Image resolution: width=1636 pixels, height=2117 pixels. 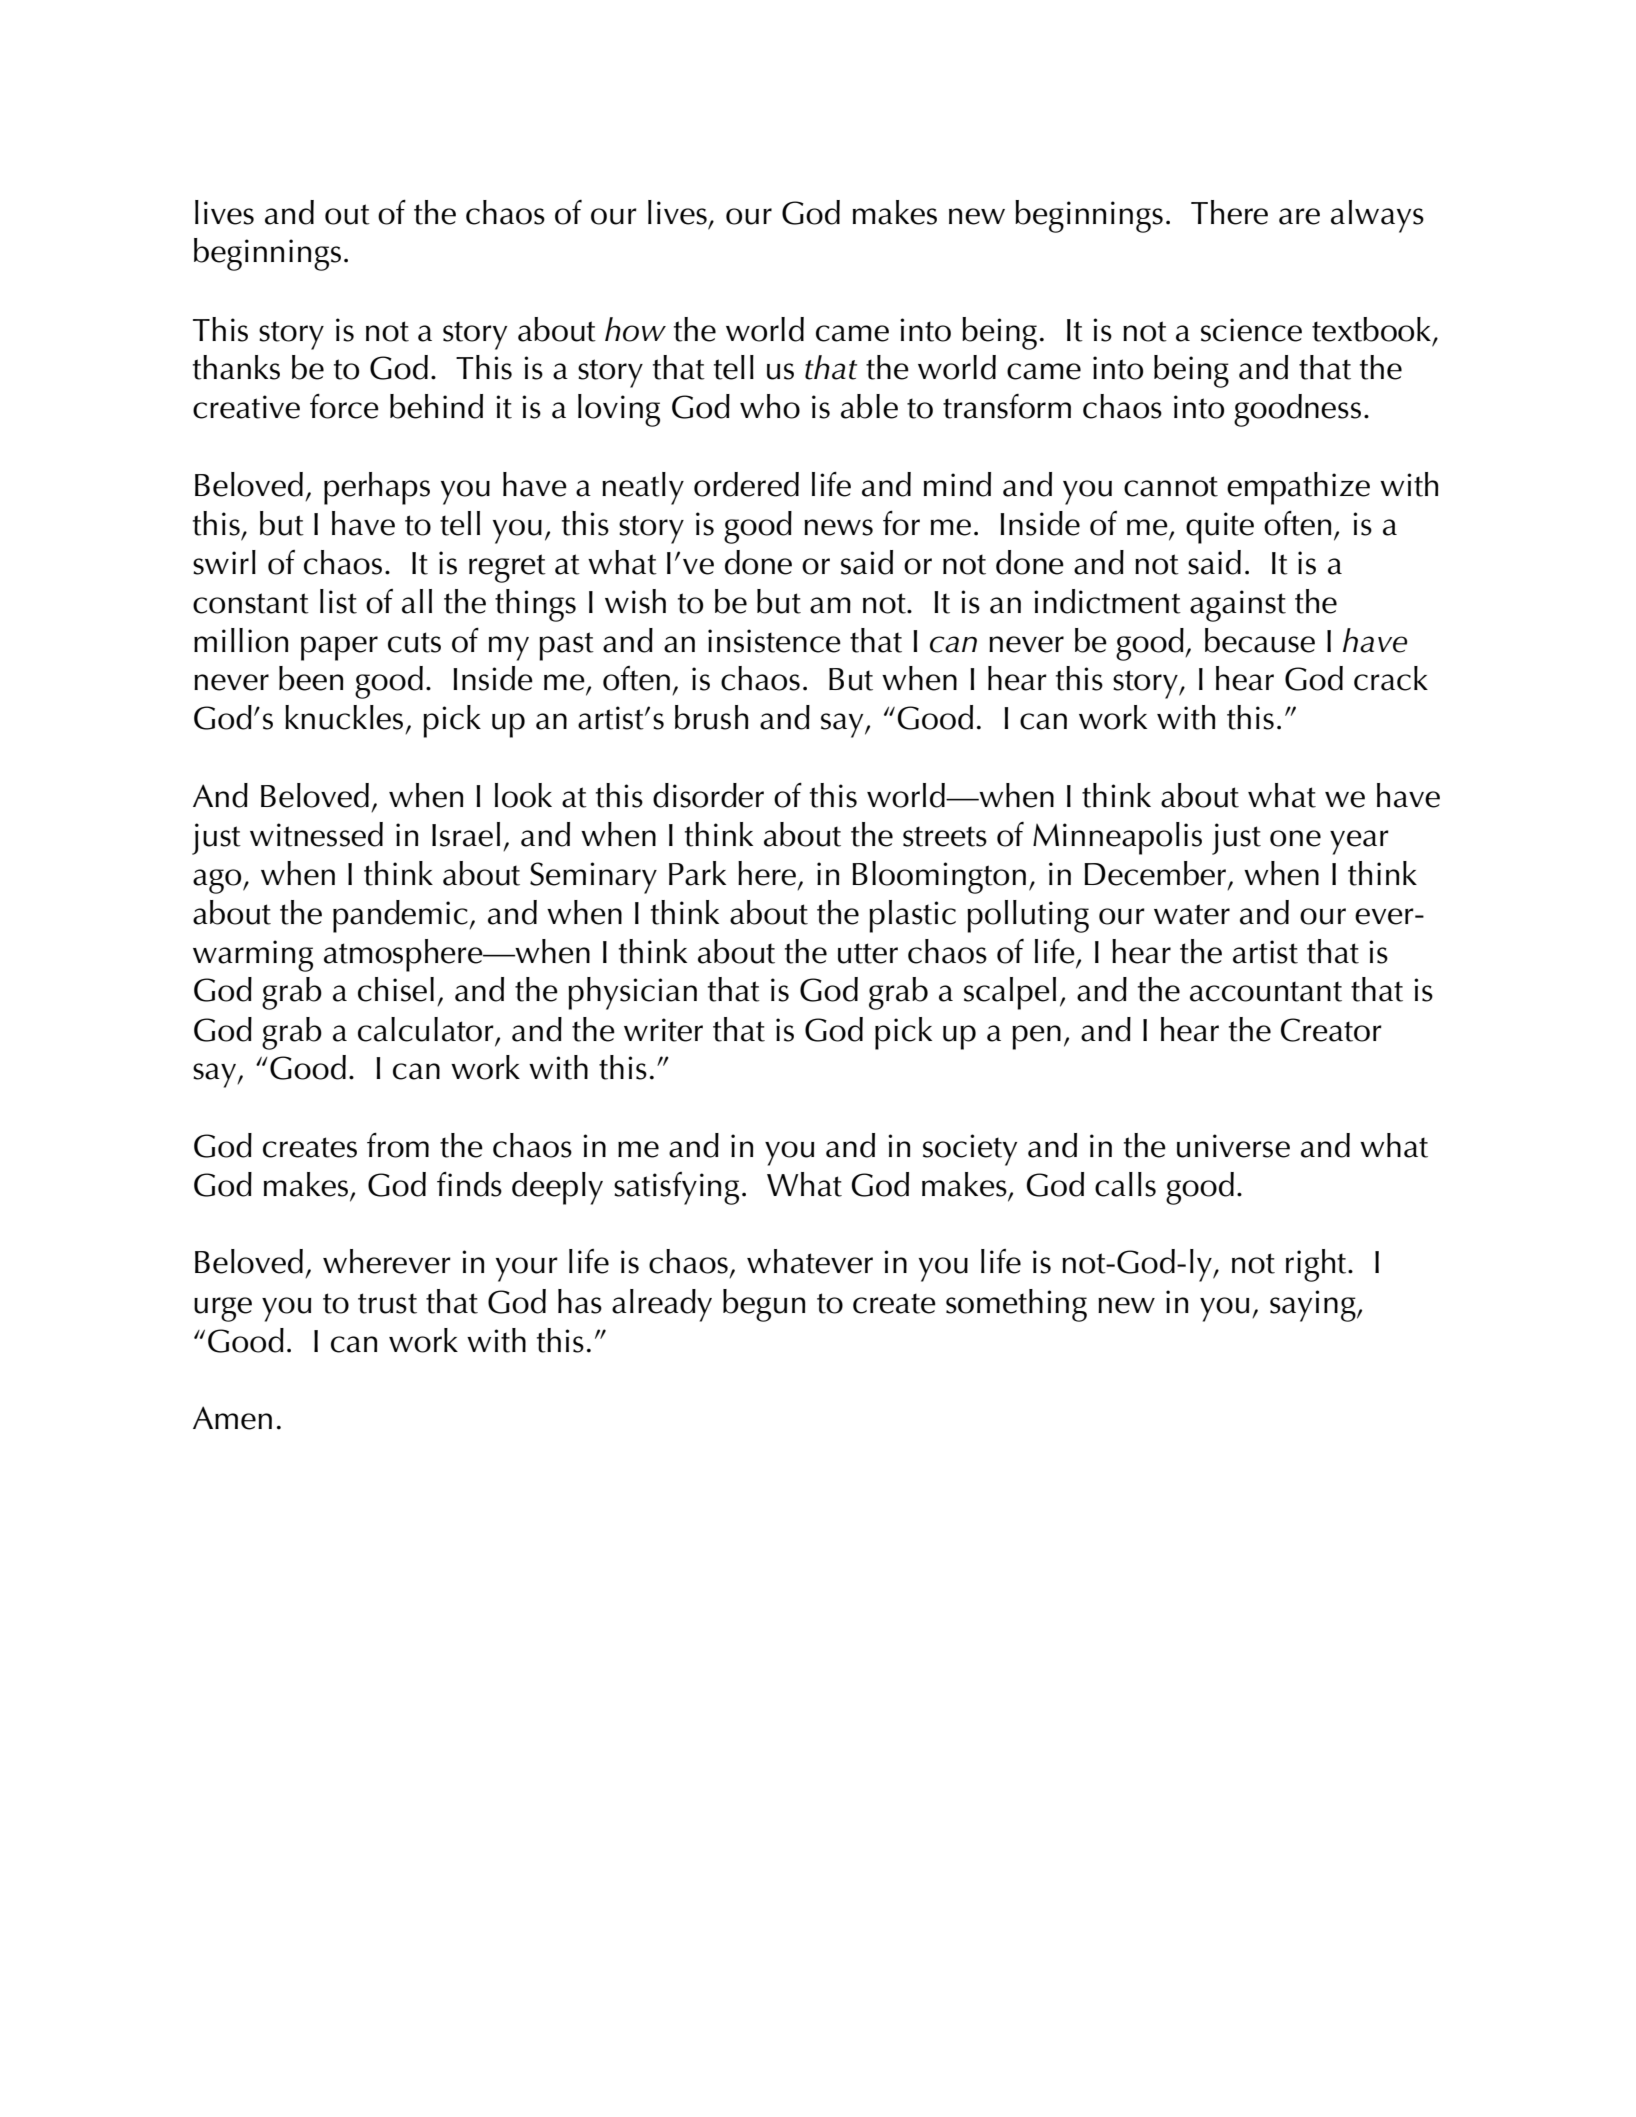 What do you see at coordinates (635, 329) in the page?
I see `how` at bounding box center [635, 329].
